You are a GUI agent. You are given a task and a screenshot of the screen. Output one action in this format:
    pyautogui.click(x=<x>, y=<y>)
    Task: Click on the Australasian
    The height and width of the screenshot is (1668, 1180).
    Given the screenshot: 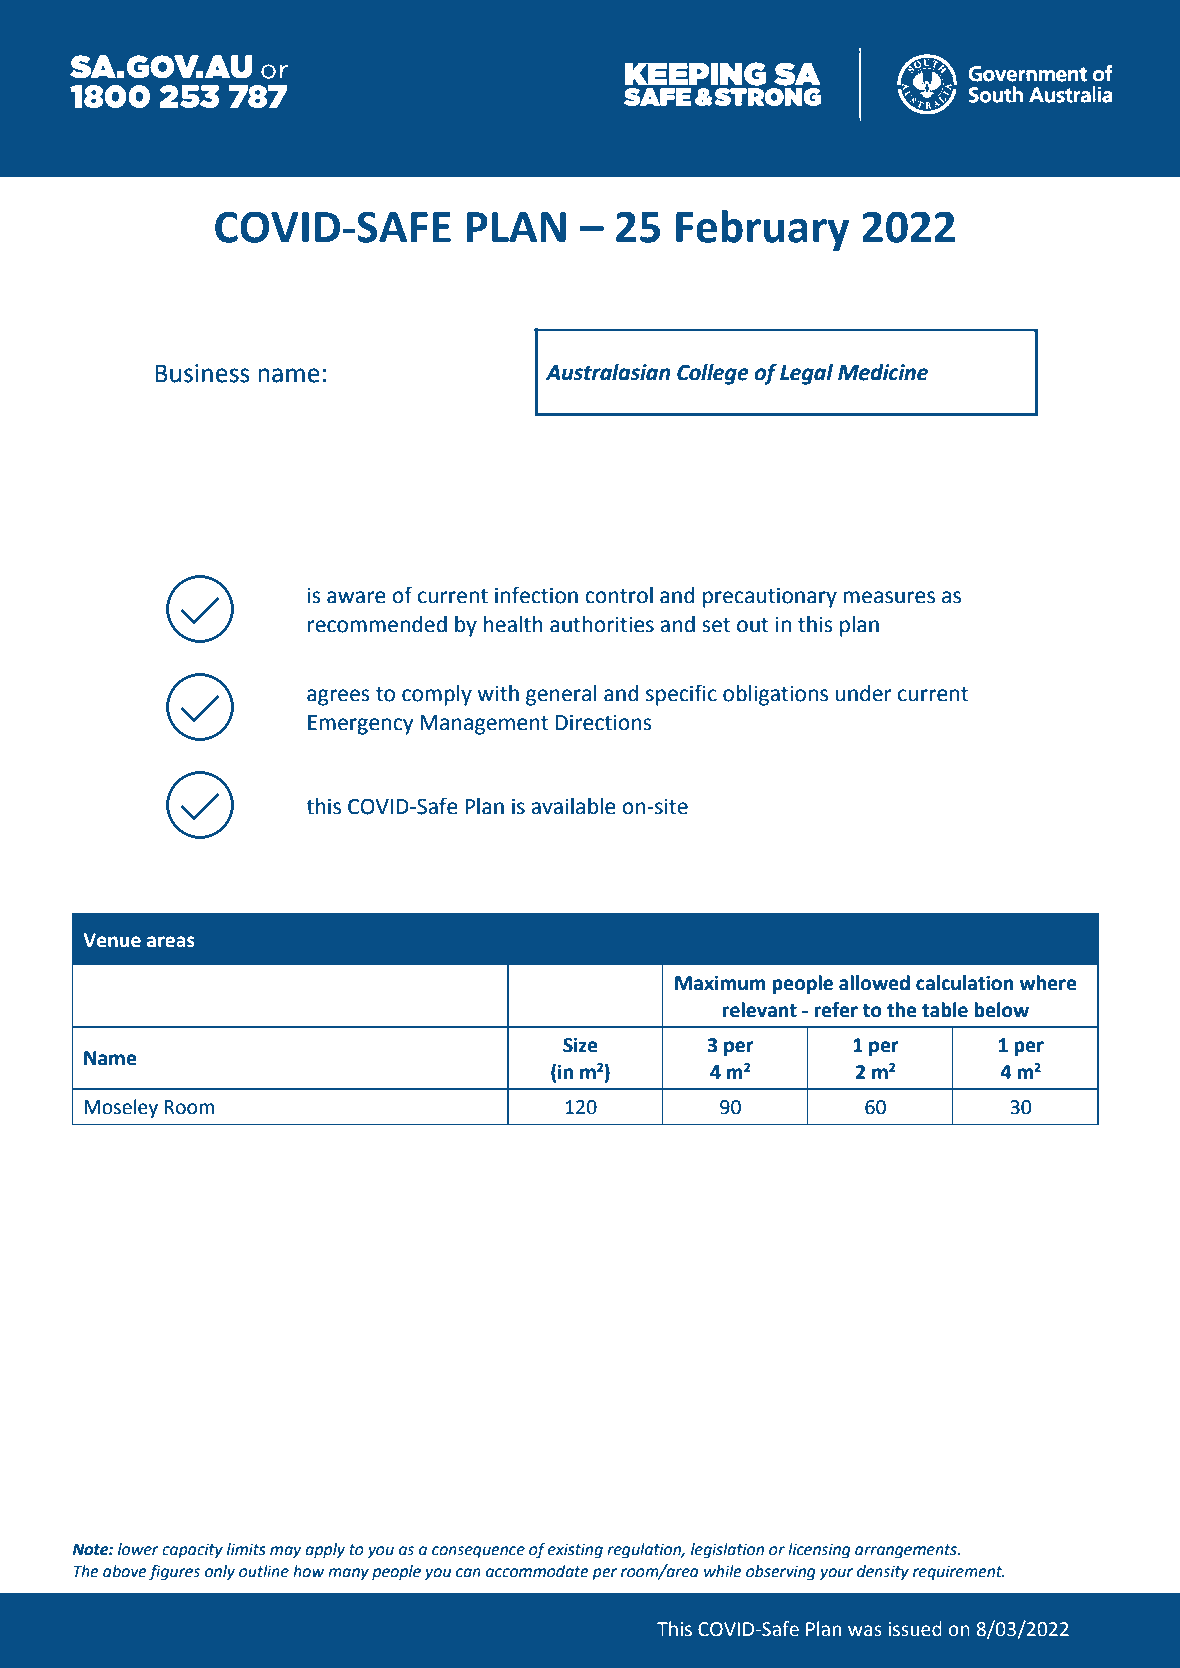 What is the action you would take?
    pyautogui.click(x=608, y=372)
